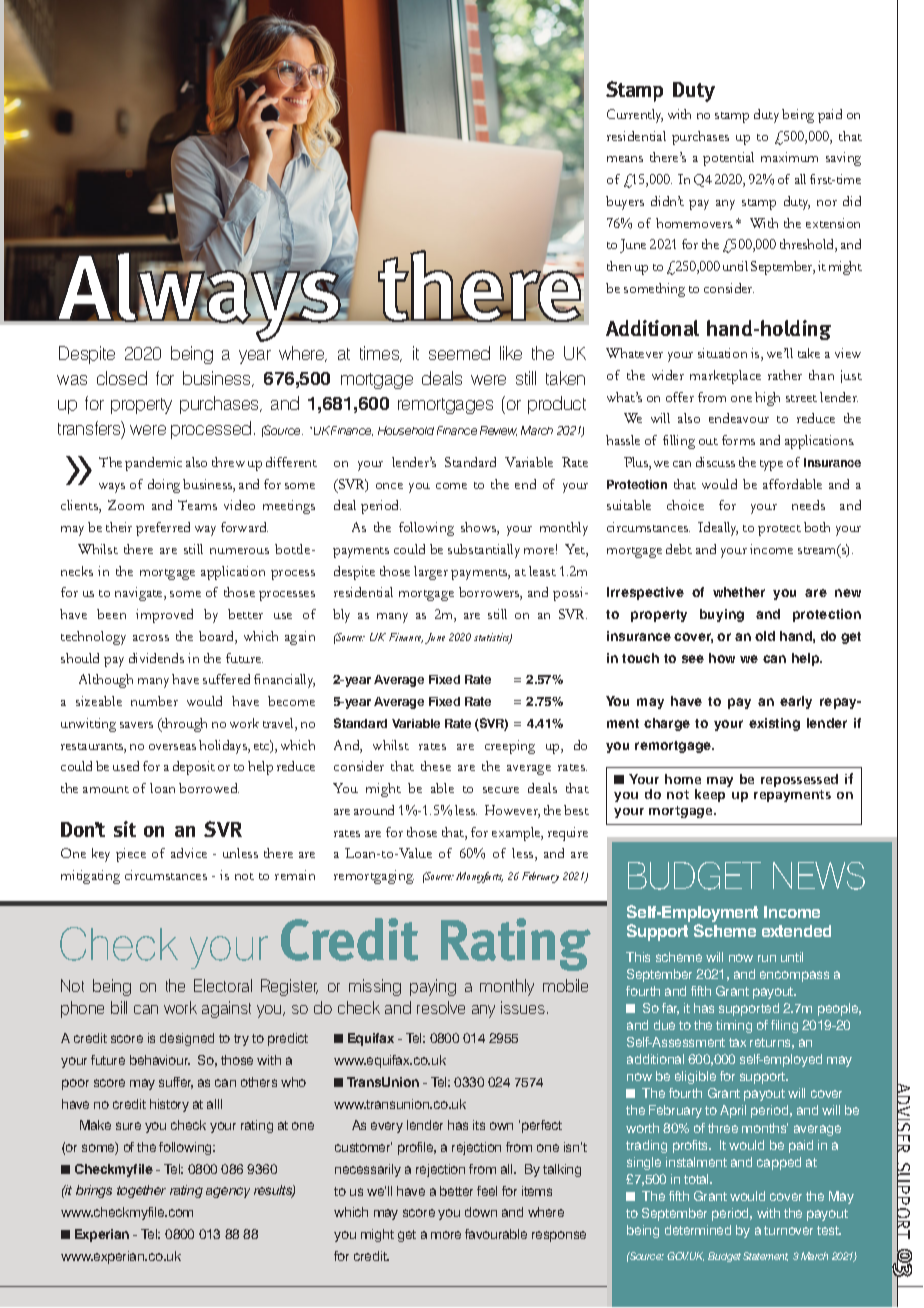 This image has width=924, height=1308. Describe the element at coordinates (153, 464) in the image. I see `pandemic` at that location.
